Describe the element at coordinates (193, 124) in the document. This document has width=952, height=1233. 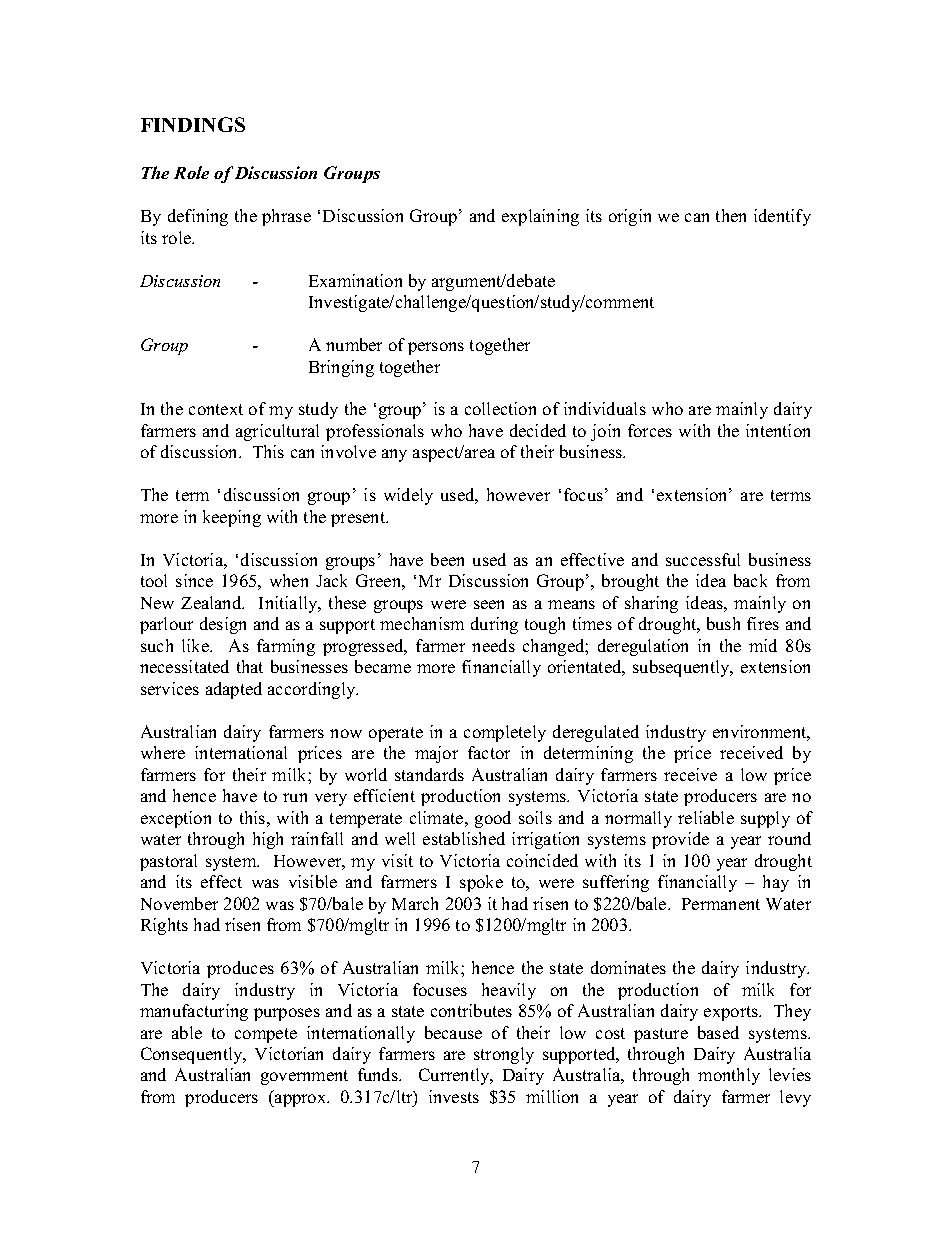
I see `FINDINGS` at that location.
